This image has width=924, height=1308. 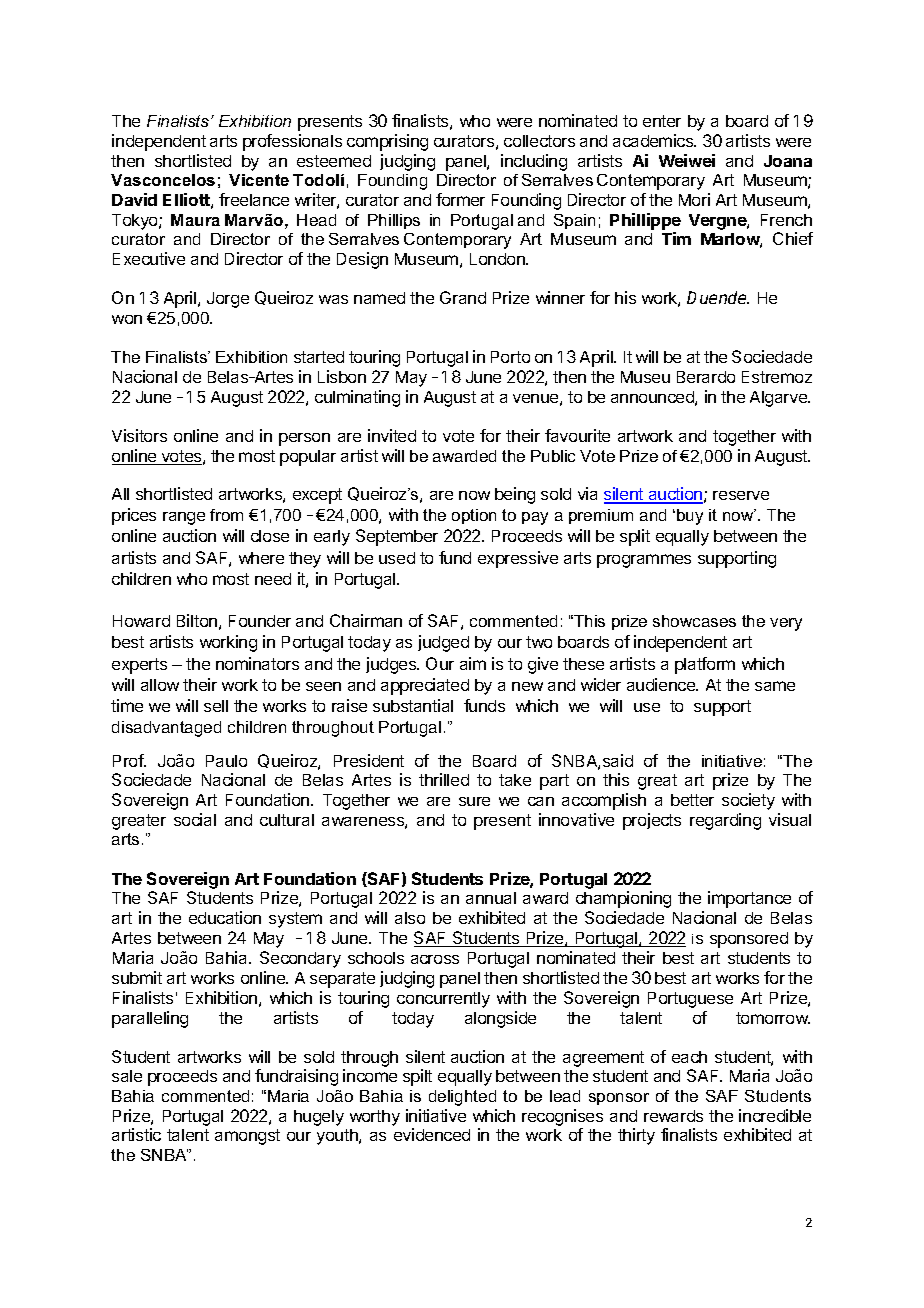 What do you see at coordinates (247, 1137) in the image?
I see `amongst` at bounding box center [247, 1137].
